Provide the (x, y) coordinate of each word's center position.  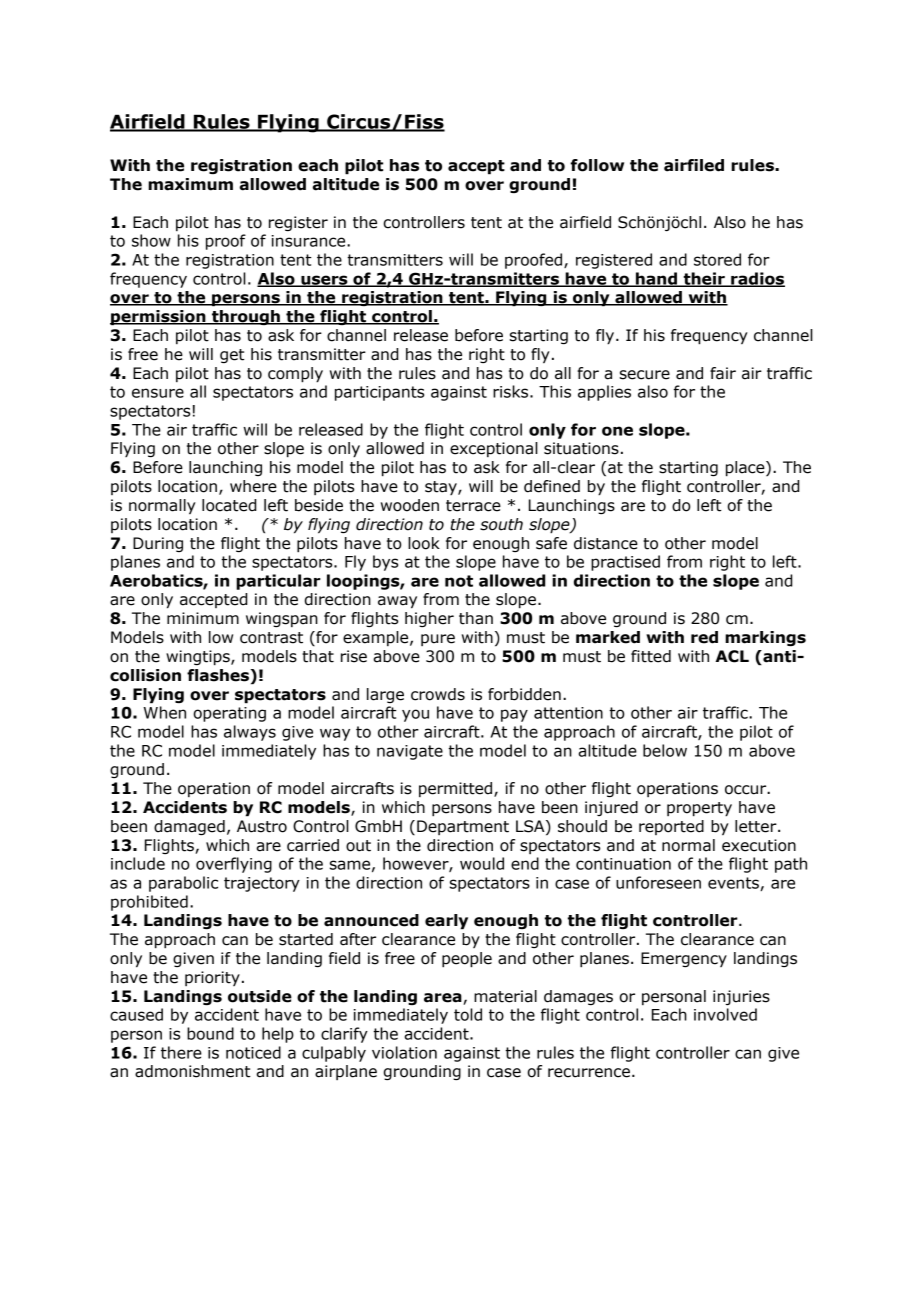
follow (597, 165)
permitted (457, 789)
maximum (190, 184)
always (250, 733)
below (665, 750)
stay (442, 488)
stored (717, 259)
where (253, 486)
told (468, 1014)
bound (210, 1033)
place (746, 469)
